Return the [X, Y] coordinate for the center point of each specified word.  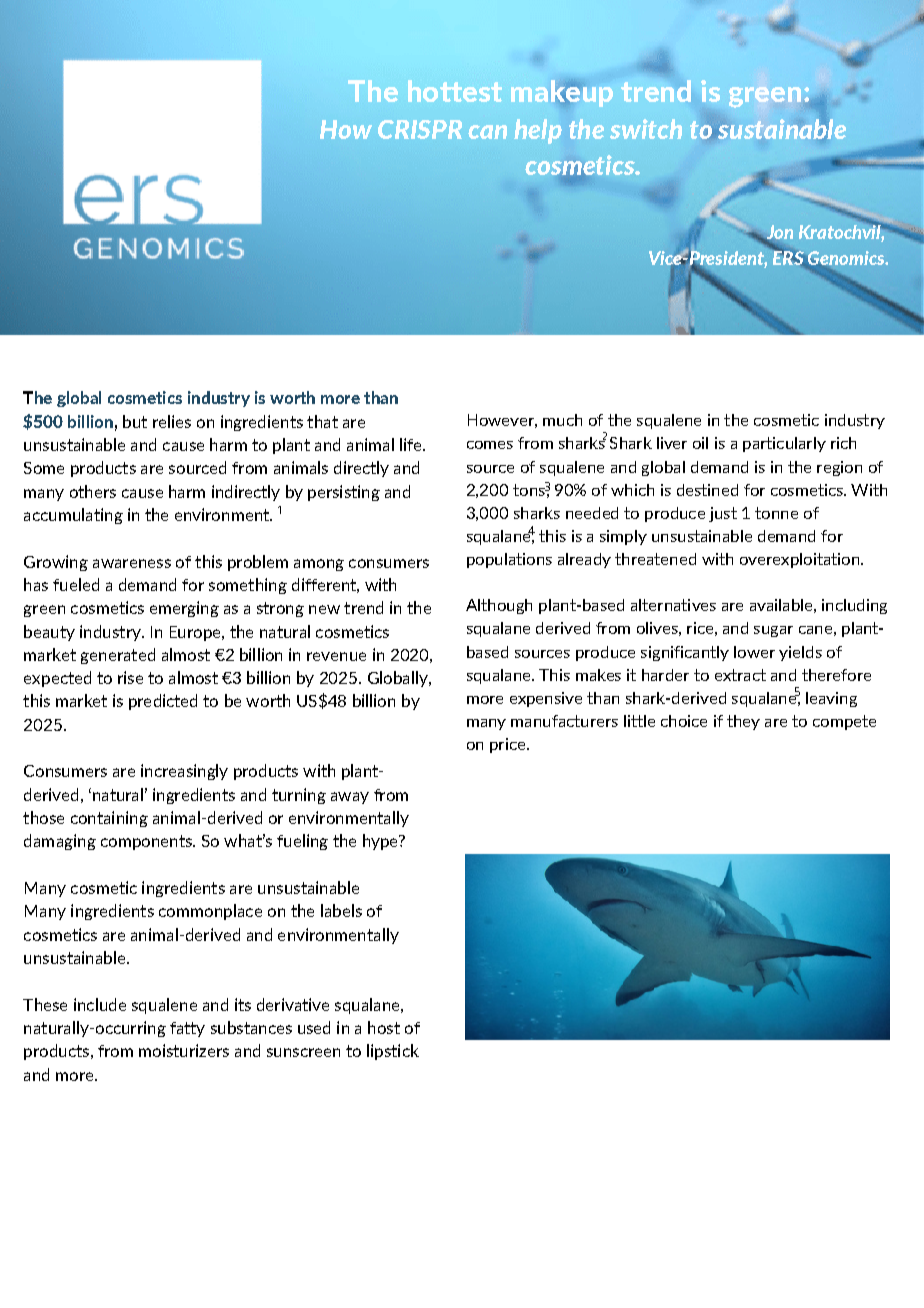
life [412, 444]
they [743, 722]
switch [646, 129]
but [135, 421]
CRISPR [420, 129]
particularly [784, 444]
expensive [546, 699]
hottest [455, 91]
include [100, 1004]
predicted [163, 702]
